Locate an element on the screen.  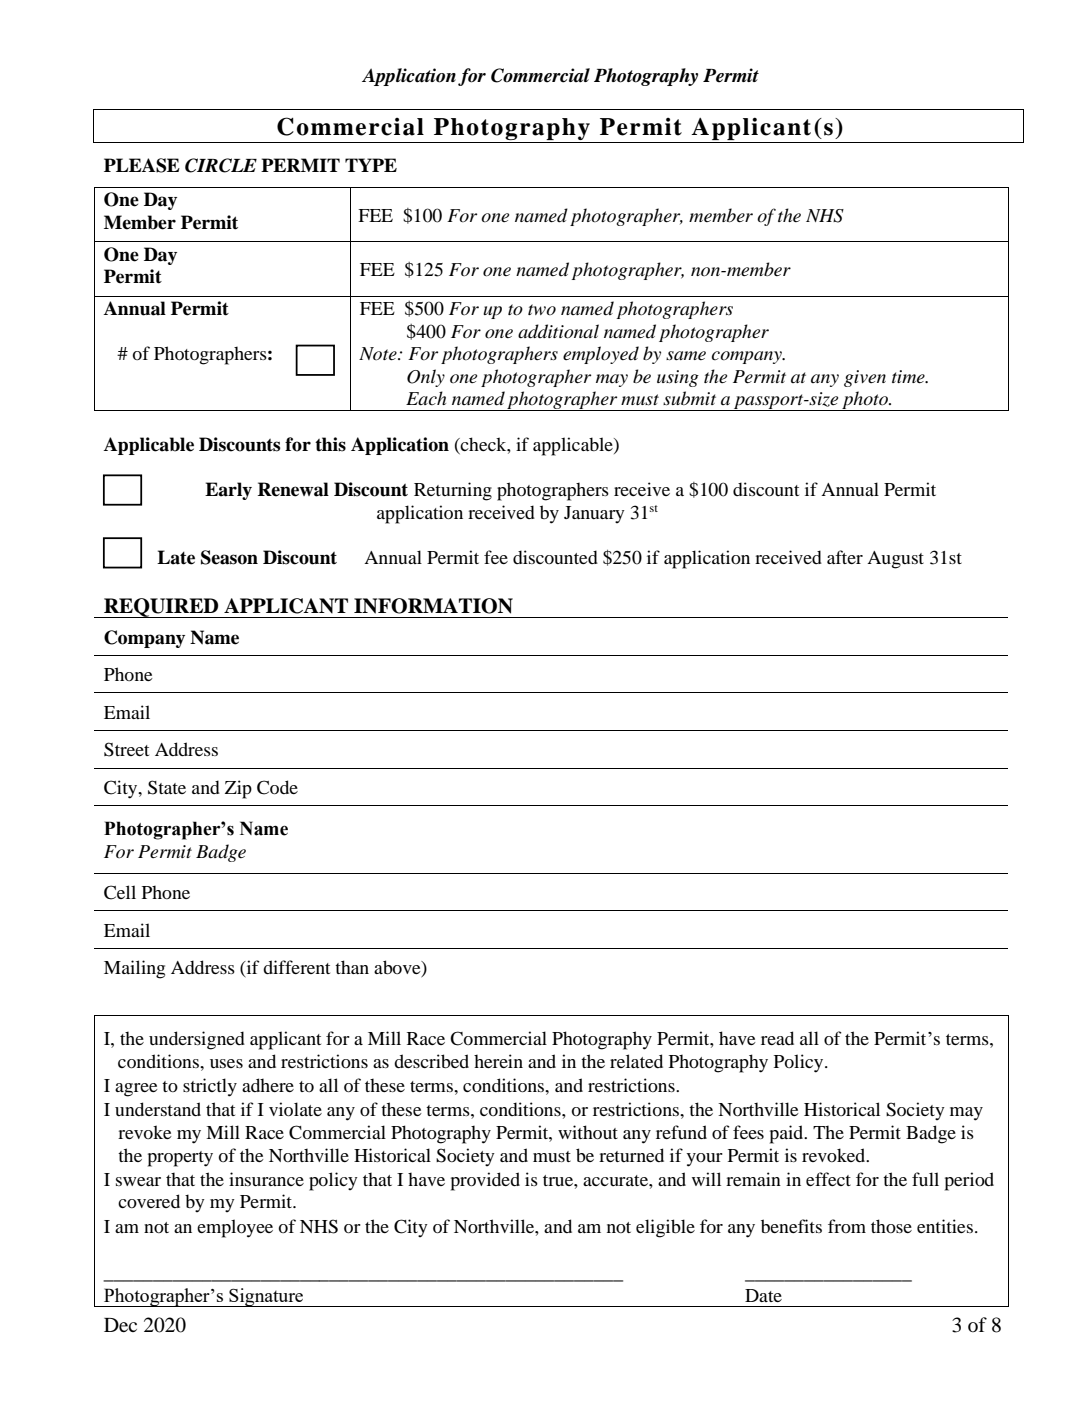
Zip is located at coordinates (238, 789).
